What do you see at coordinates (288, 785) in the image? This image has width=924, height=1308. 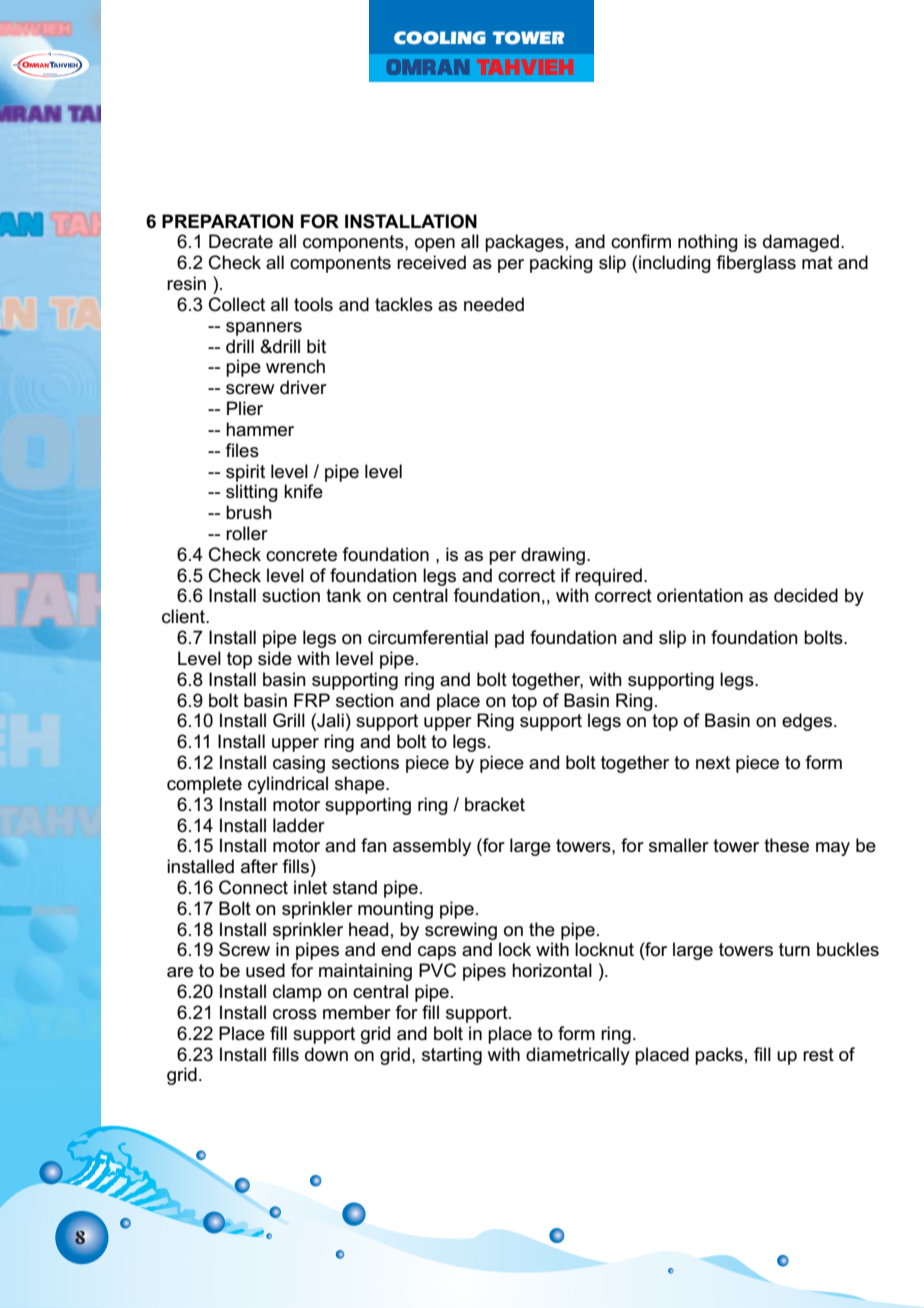 I see `cylindrical` at bounding box center [288, 785].
